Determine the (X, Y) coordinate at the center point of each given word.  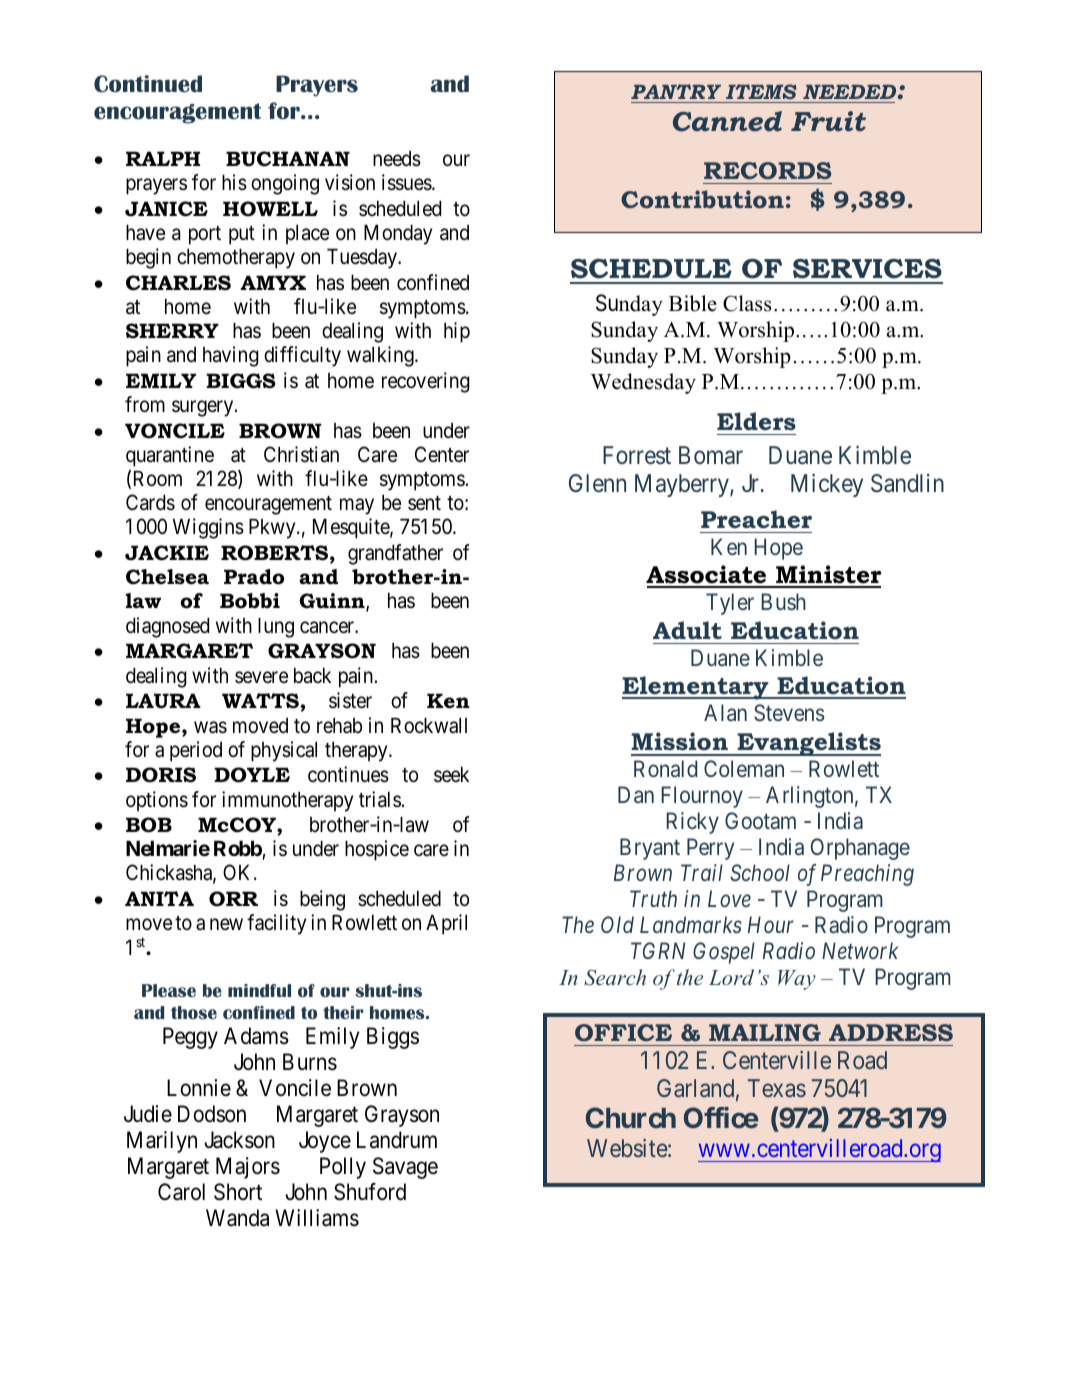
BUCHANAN (288, 159)
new (226, 925)
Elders (756, 421)
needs (397, 159)
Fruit (828, 121)
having (231, 356)
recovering (426, 382)
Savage (405, 1168)
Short (238, 1192)
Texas (777, 1088)
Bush (783, 601)
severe (261, 677)
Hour (771, 925)
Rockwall (429, 726)
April (446, 924)
